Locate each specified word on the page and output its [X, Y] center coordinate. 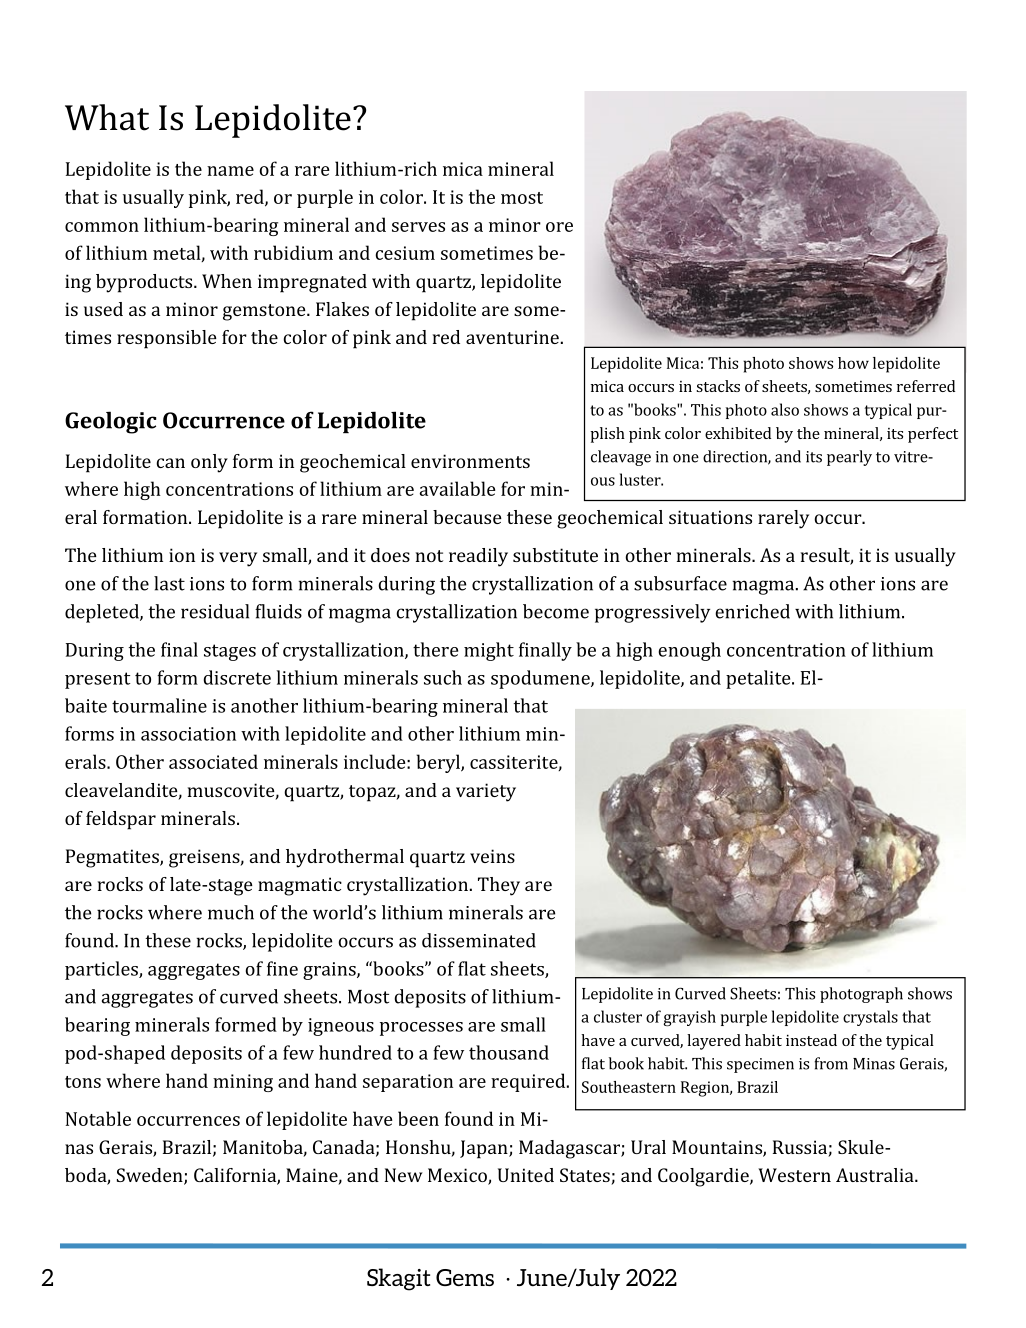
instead [811, 1040]
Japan [485, 1149]
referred [926, 386]
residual [215, 611]
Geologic [110, 422]
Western [794, 1175]
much [231, 912]
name [230, 171]
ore [559, 227]
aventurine [512, 337]
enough [689, 651]
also [785, 409]
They [499, 886]
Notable [98, 1118]
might [489, 651]
